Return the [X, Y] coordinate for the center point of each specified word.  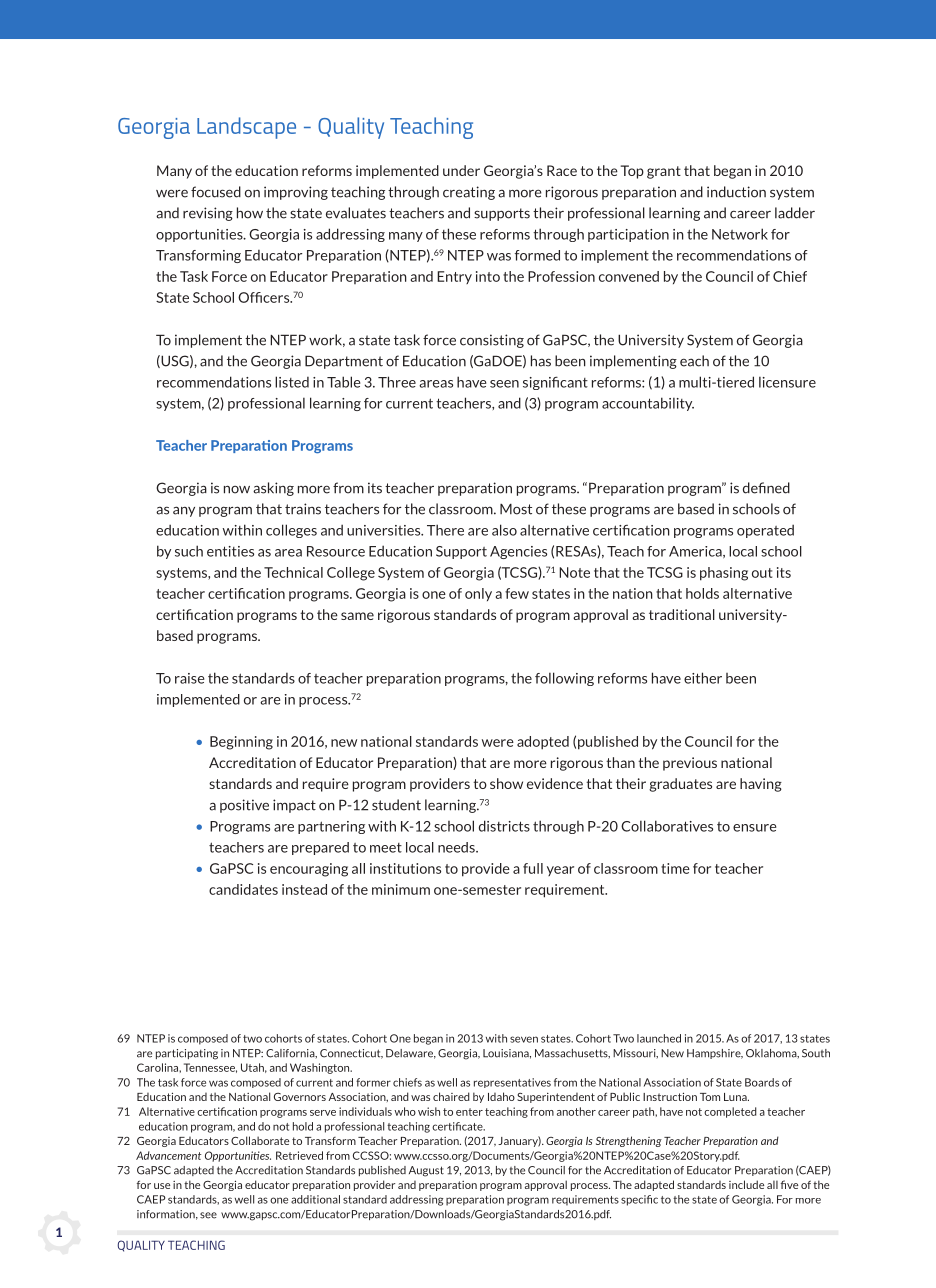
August [426, 1171]
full [533, 868]
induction [736, 192]
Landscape [246, 128]
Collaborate [260, 1140]
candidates [243, 889]
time [675, 868]
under [461, 170]
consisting [492, 341]
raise [190, 678]
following [564, 679]
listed [292, 382]
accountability [648, 404]
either [703, 678]
